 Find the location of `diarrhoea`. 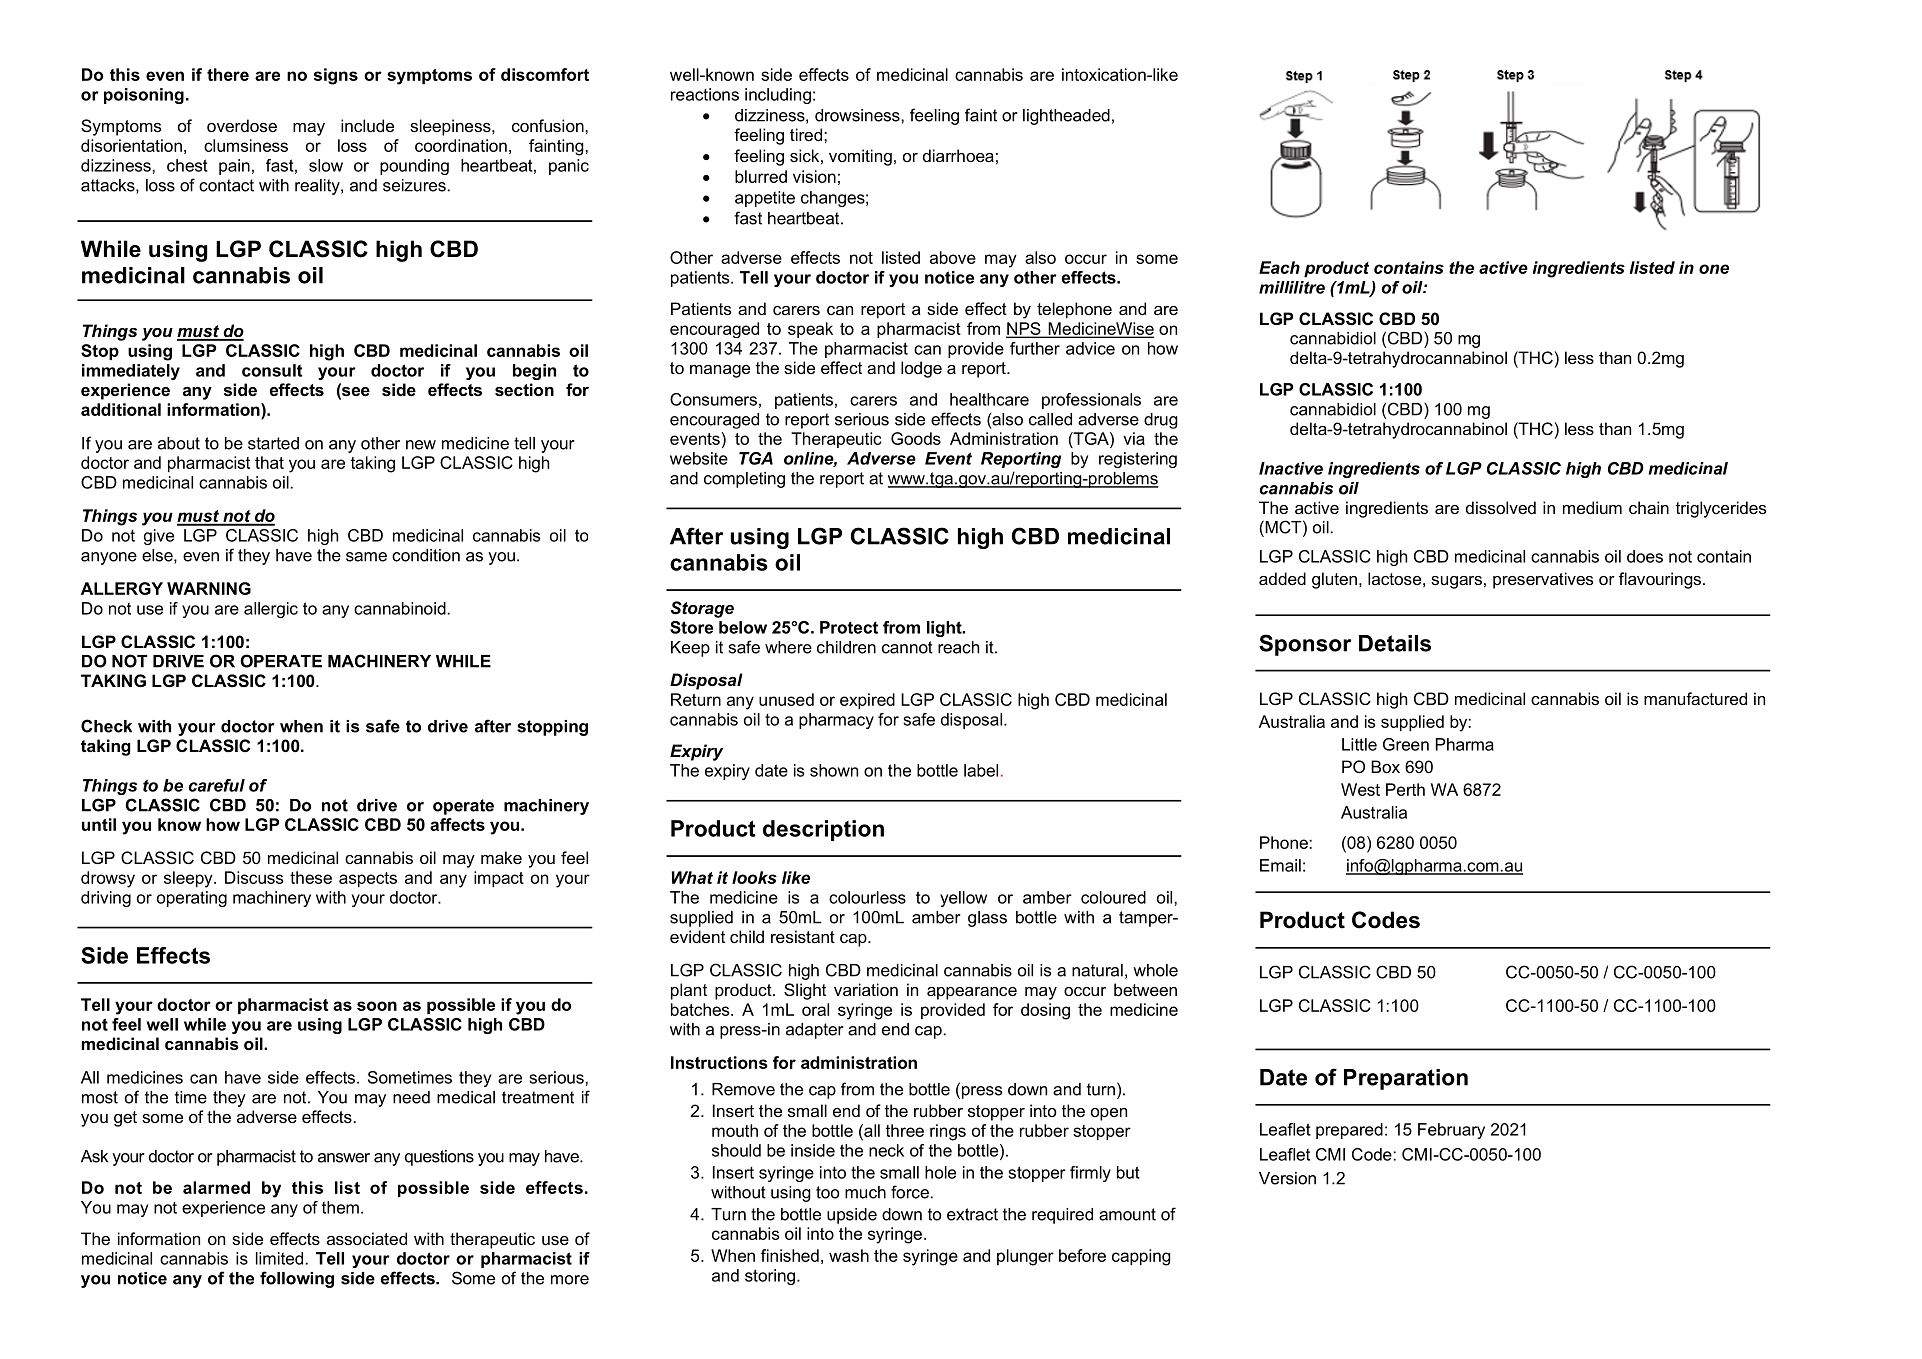

diarrhoea is located at coordinates (958, 155).
